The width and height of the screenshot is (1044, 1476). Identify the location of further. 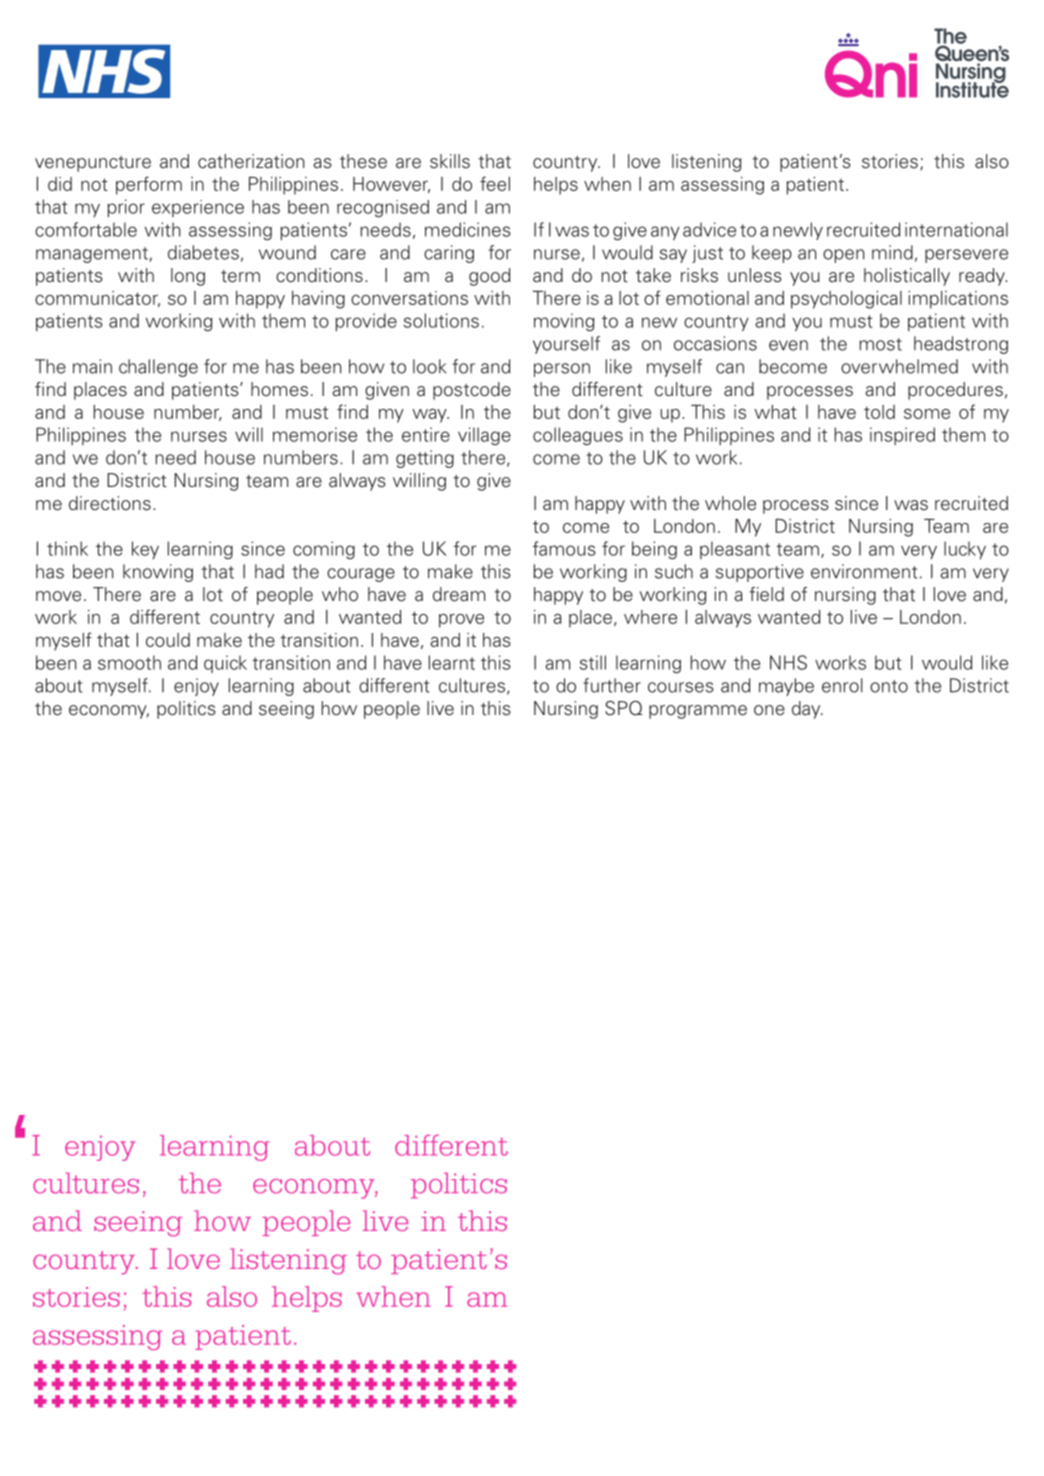
(612, 685).
